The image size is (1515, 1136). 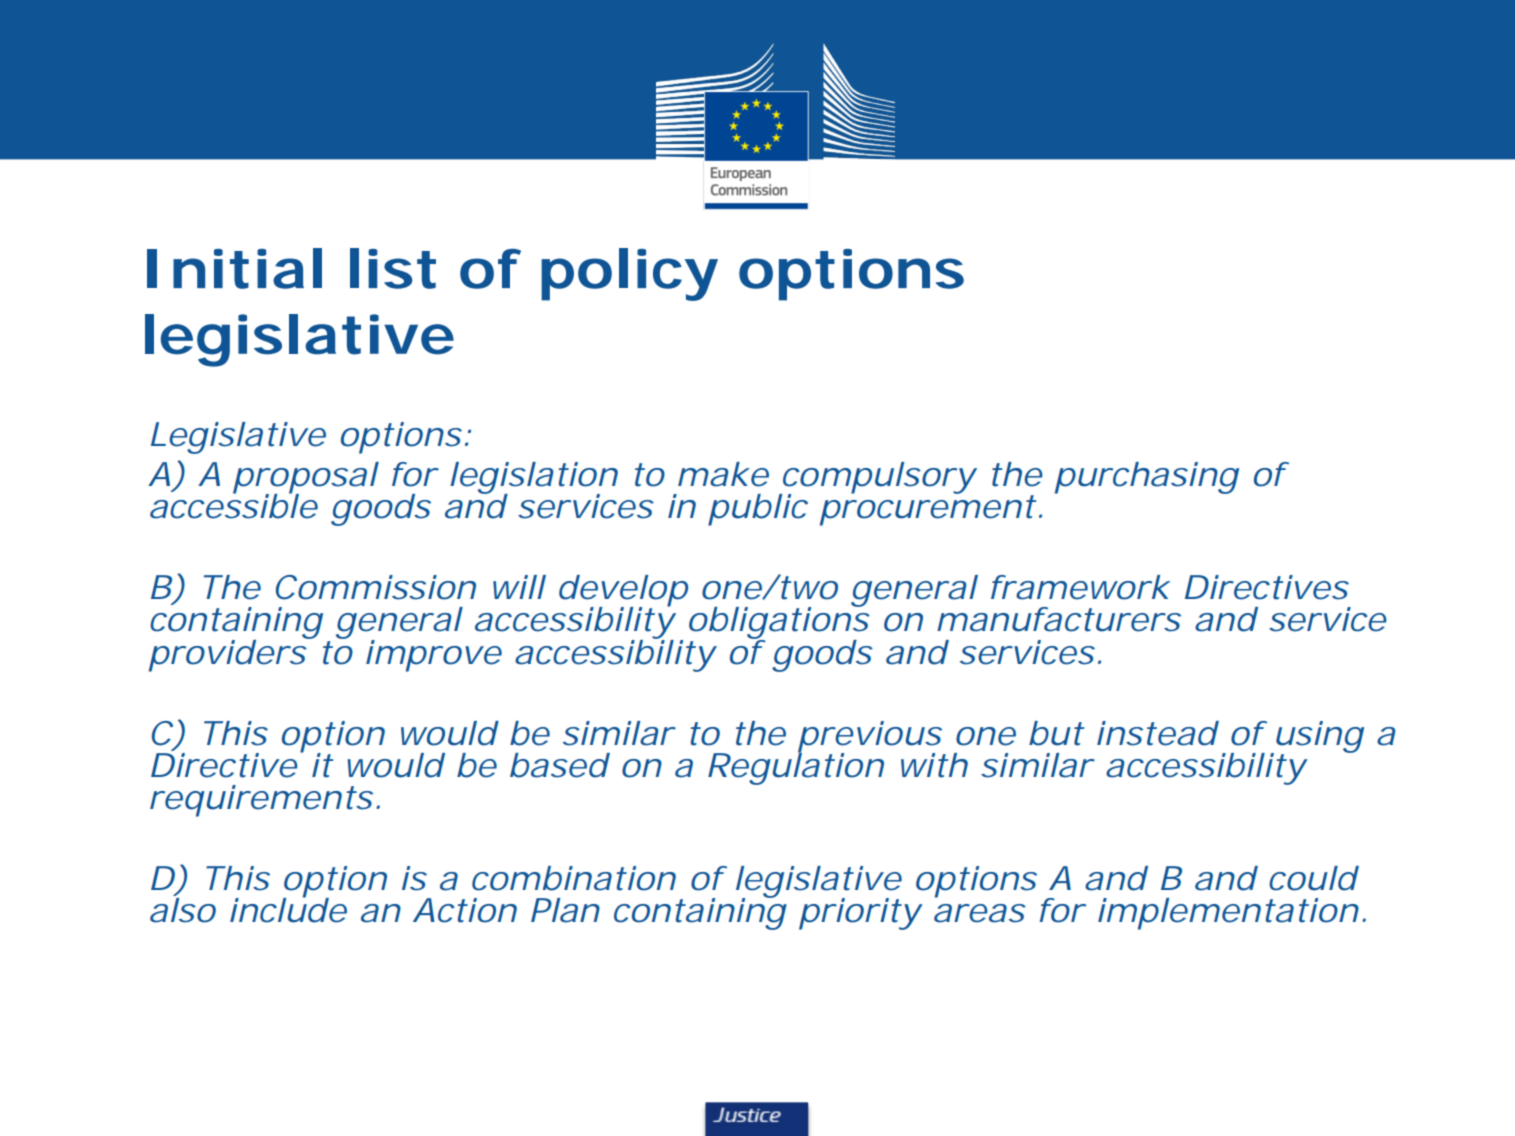 What do you see at coordinates (1056, 733) in the image?
I see `but` at bounding box center [1056, 733].
